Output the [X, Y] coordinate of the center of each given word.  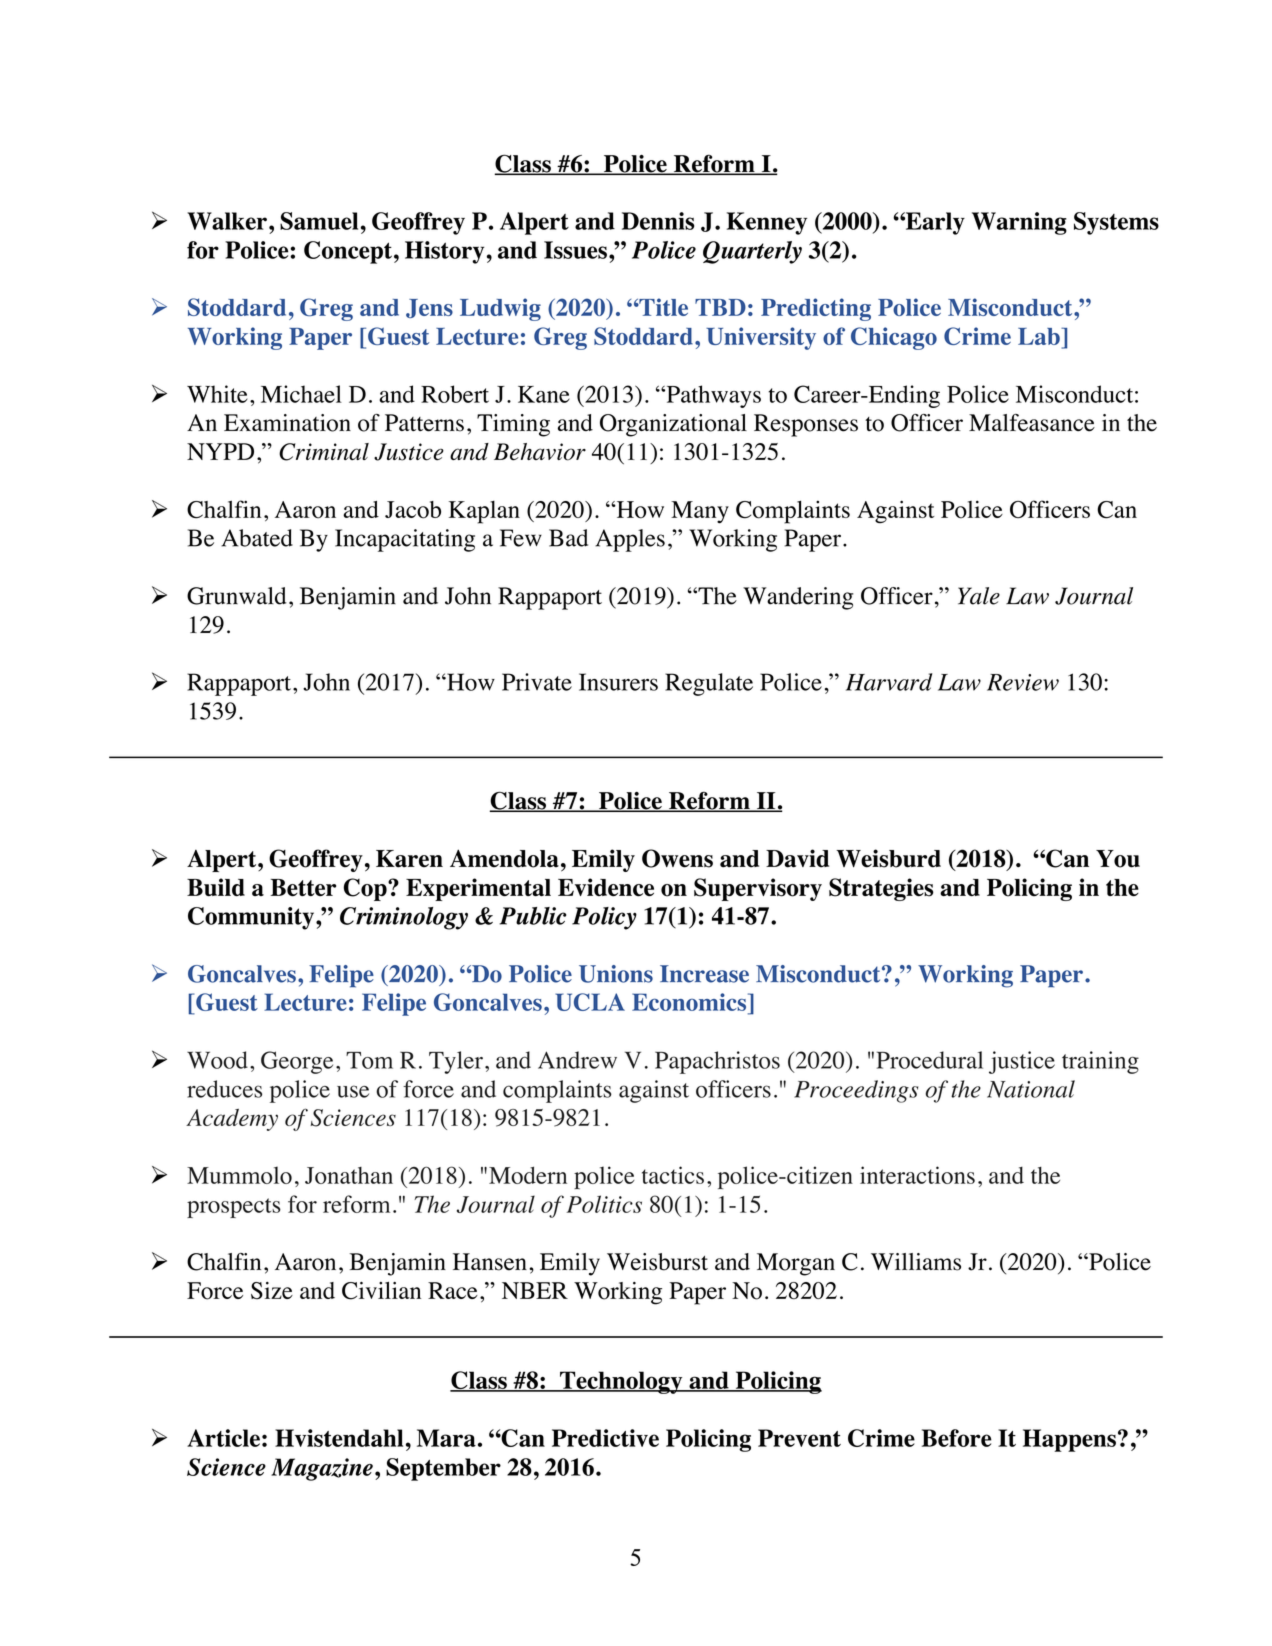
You [1118, 859]
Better [303, 887]
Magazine [322, 1469]
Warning [1019, 223]
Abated [257, 538]
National [1031, 1089]
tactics [673, 1175]
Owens [677, 858]
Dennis [658, 221]
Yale [979, 596]
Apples [630, 540]
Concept [348, 252]
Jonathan [349, 1175]
